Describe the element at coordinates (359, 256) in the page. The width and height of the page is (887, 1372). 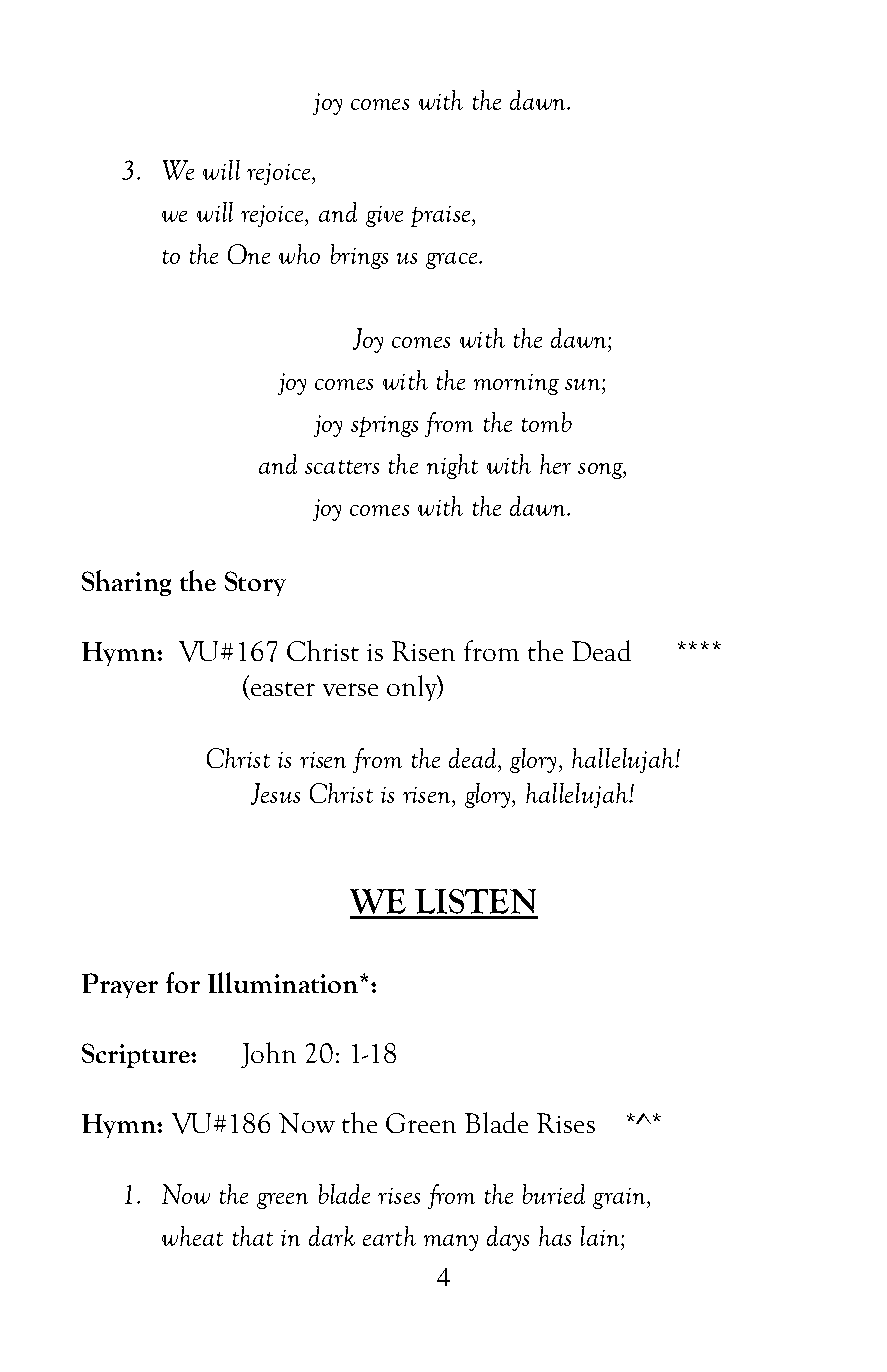
I see `brings` at that location.
